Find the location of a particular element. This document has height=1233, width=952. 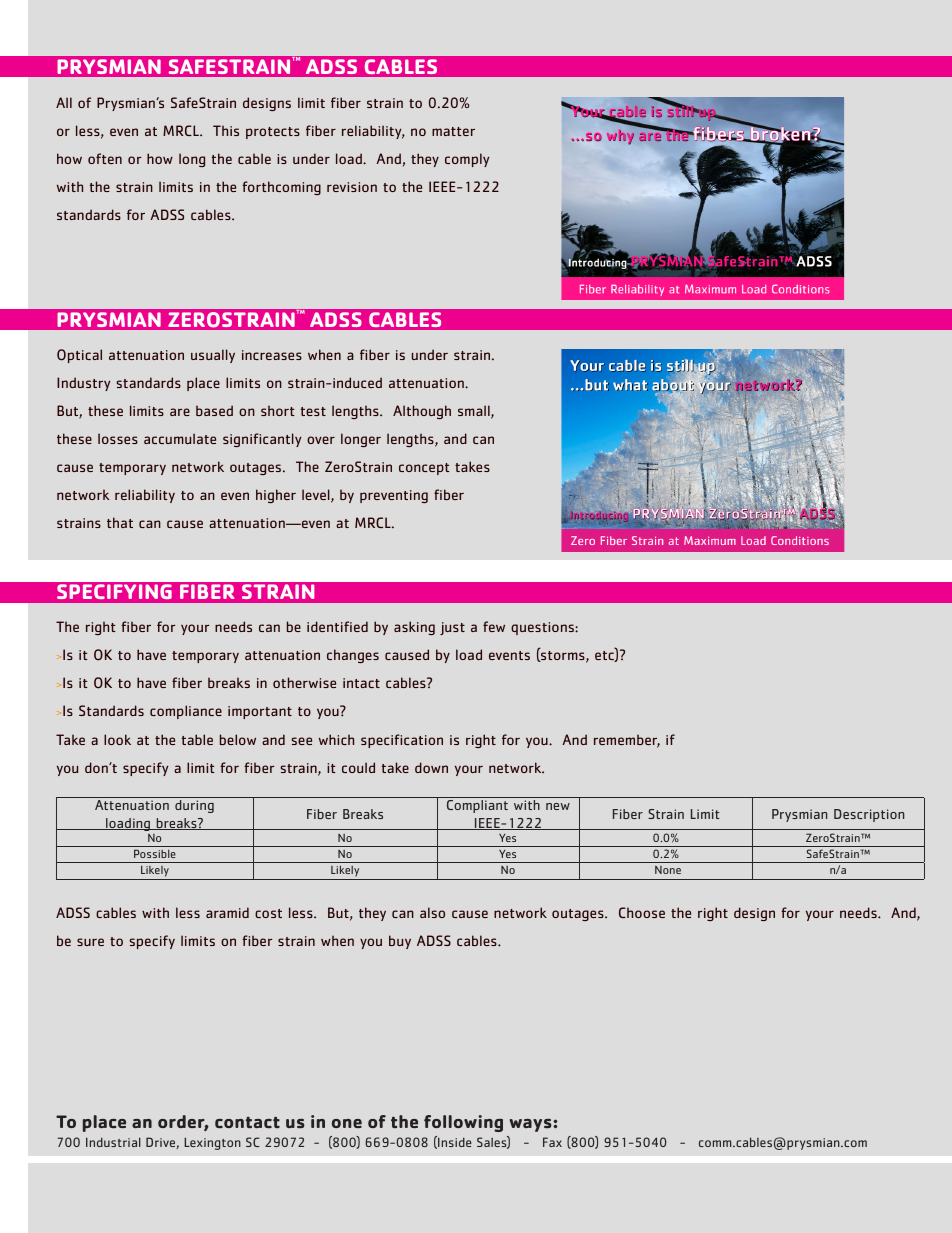

Lexington is located at coordinates (212, 1143).
